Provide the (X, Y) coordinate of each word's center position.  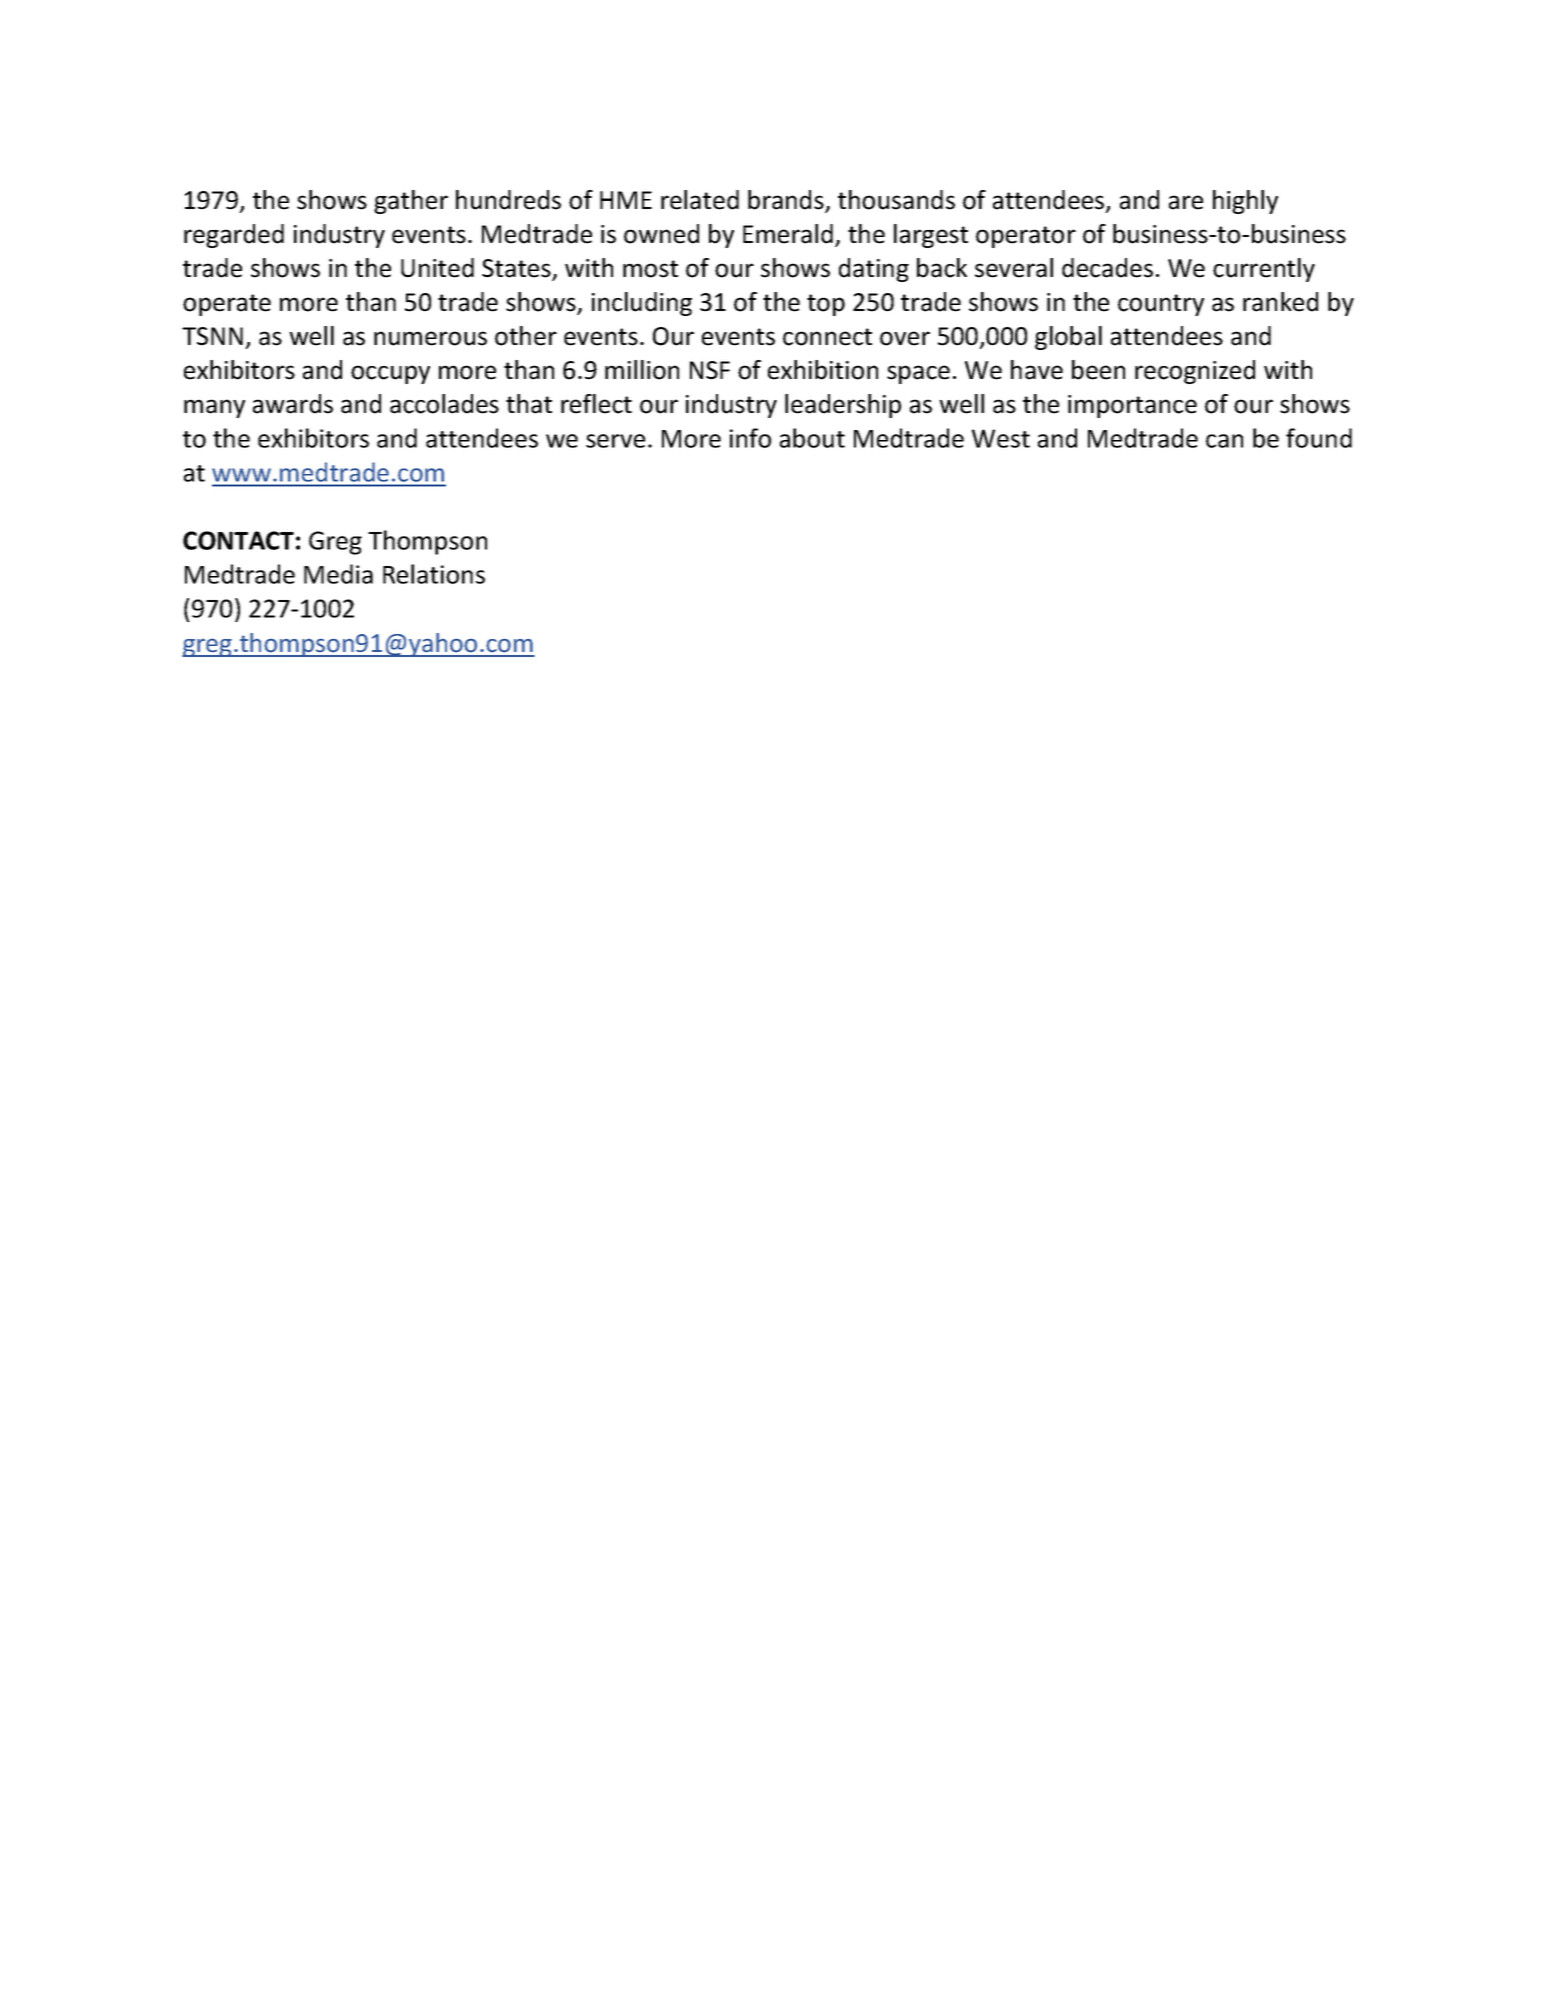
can (1224, 441)
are (1186, 202)
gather (411, 202)
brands (787, 201)
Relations (434, 574)
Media (338, 574)
